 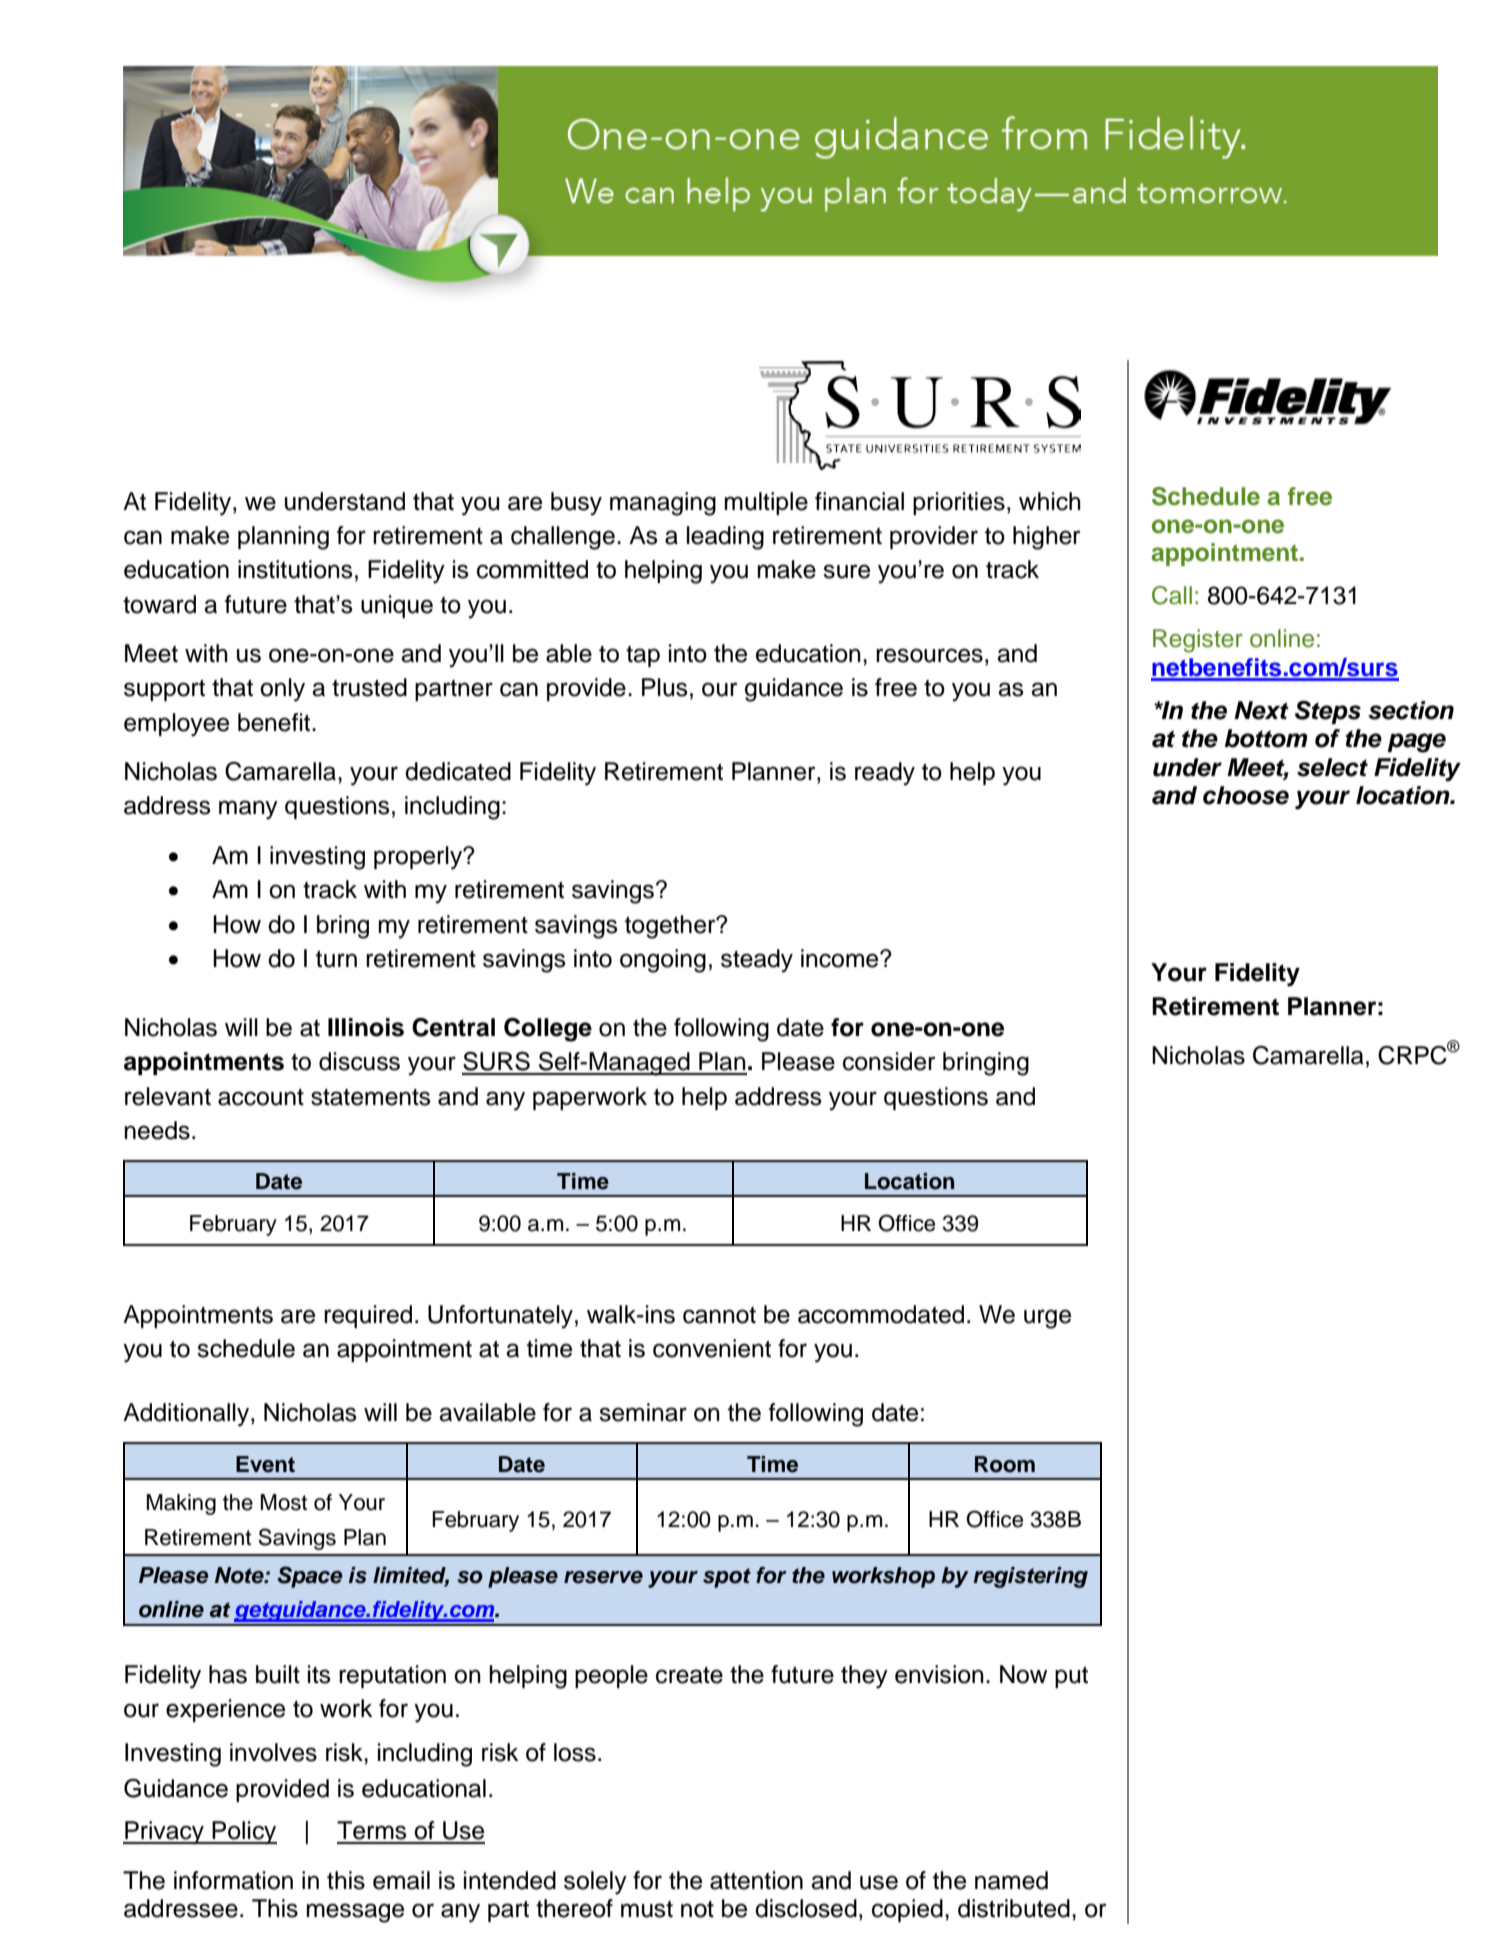 I want to click on leading, so click(x=725, y=538).
